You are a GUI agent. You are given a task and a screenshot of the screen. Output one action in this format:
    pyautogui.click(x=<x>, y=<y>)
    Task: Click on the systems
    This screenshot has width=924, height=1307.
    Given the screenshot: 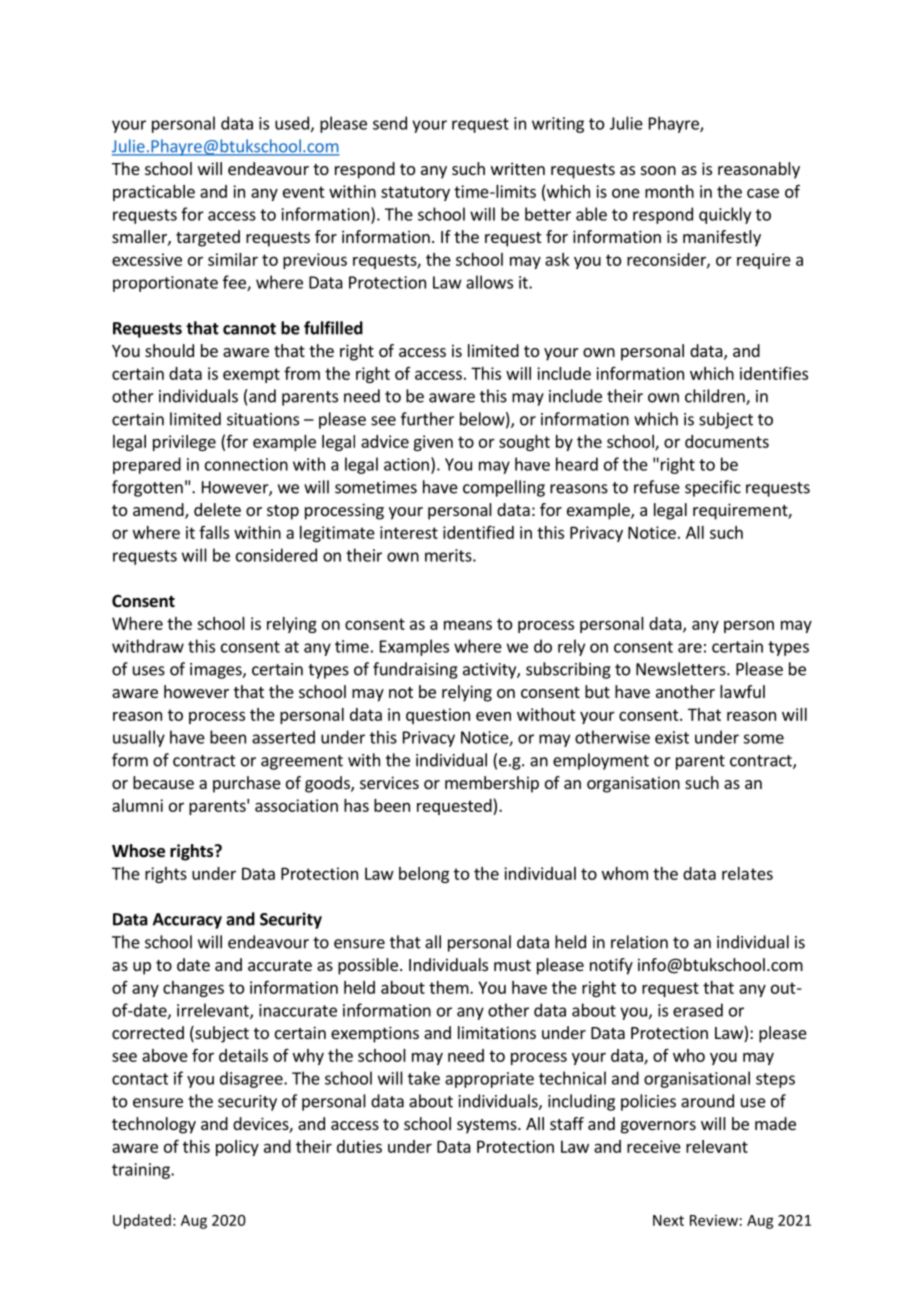 What is the action you would take?
    pyautogui.click(x=488, y=1126)
